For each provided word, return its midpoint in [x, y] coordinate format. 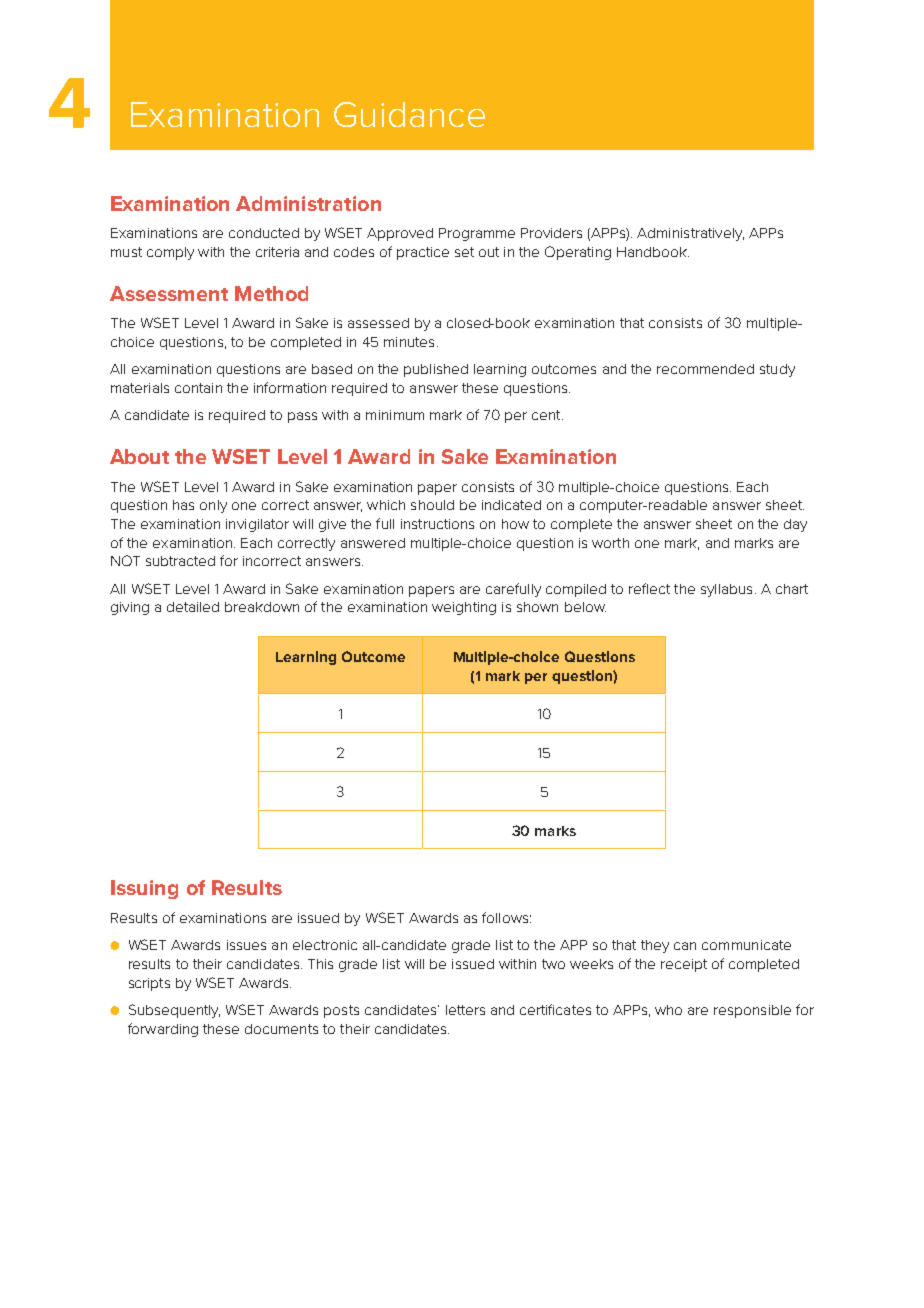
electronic [325, 945]
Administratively [690, 234]
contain [198, 388]
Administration [308, 203]
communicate [746, 945]
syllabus [726, 590]
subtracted [180, 561]
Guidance [409, 114]
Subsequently [174, 1011]
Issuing [144, 889]
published [436, 370]
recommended [705, 369]
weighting [464, 608]
